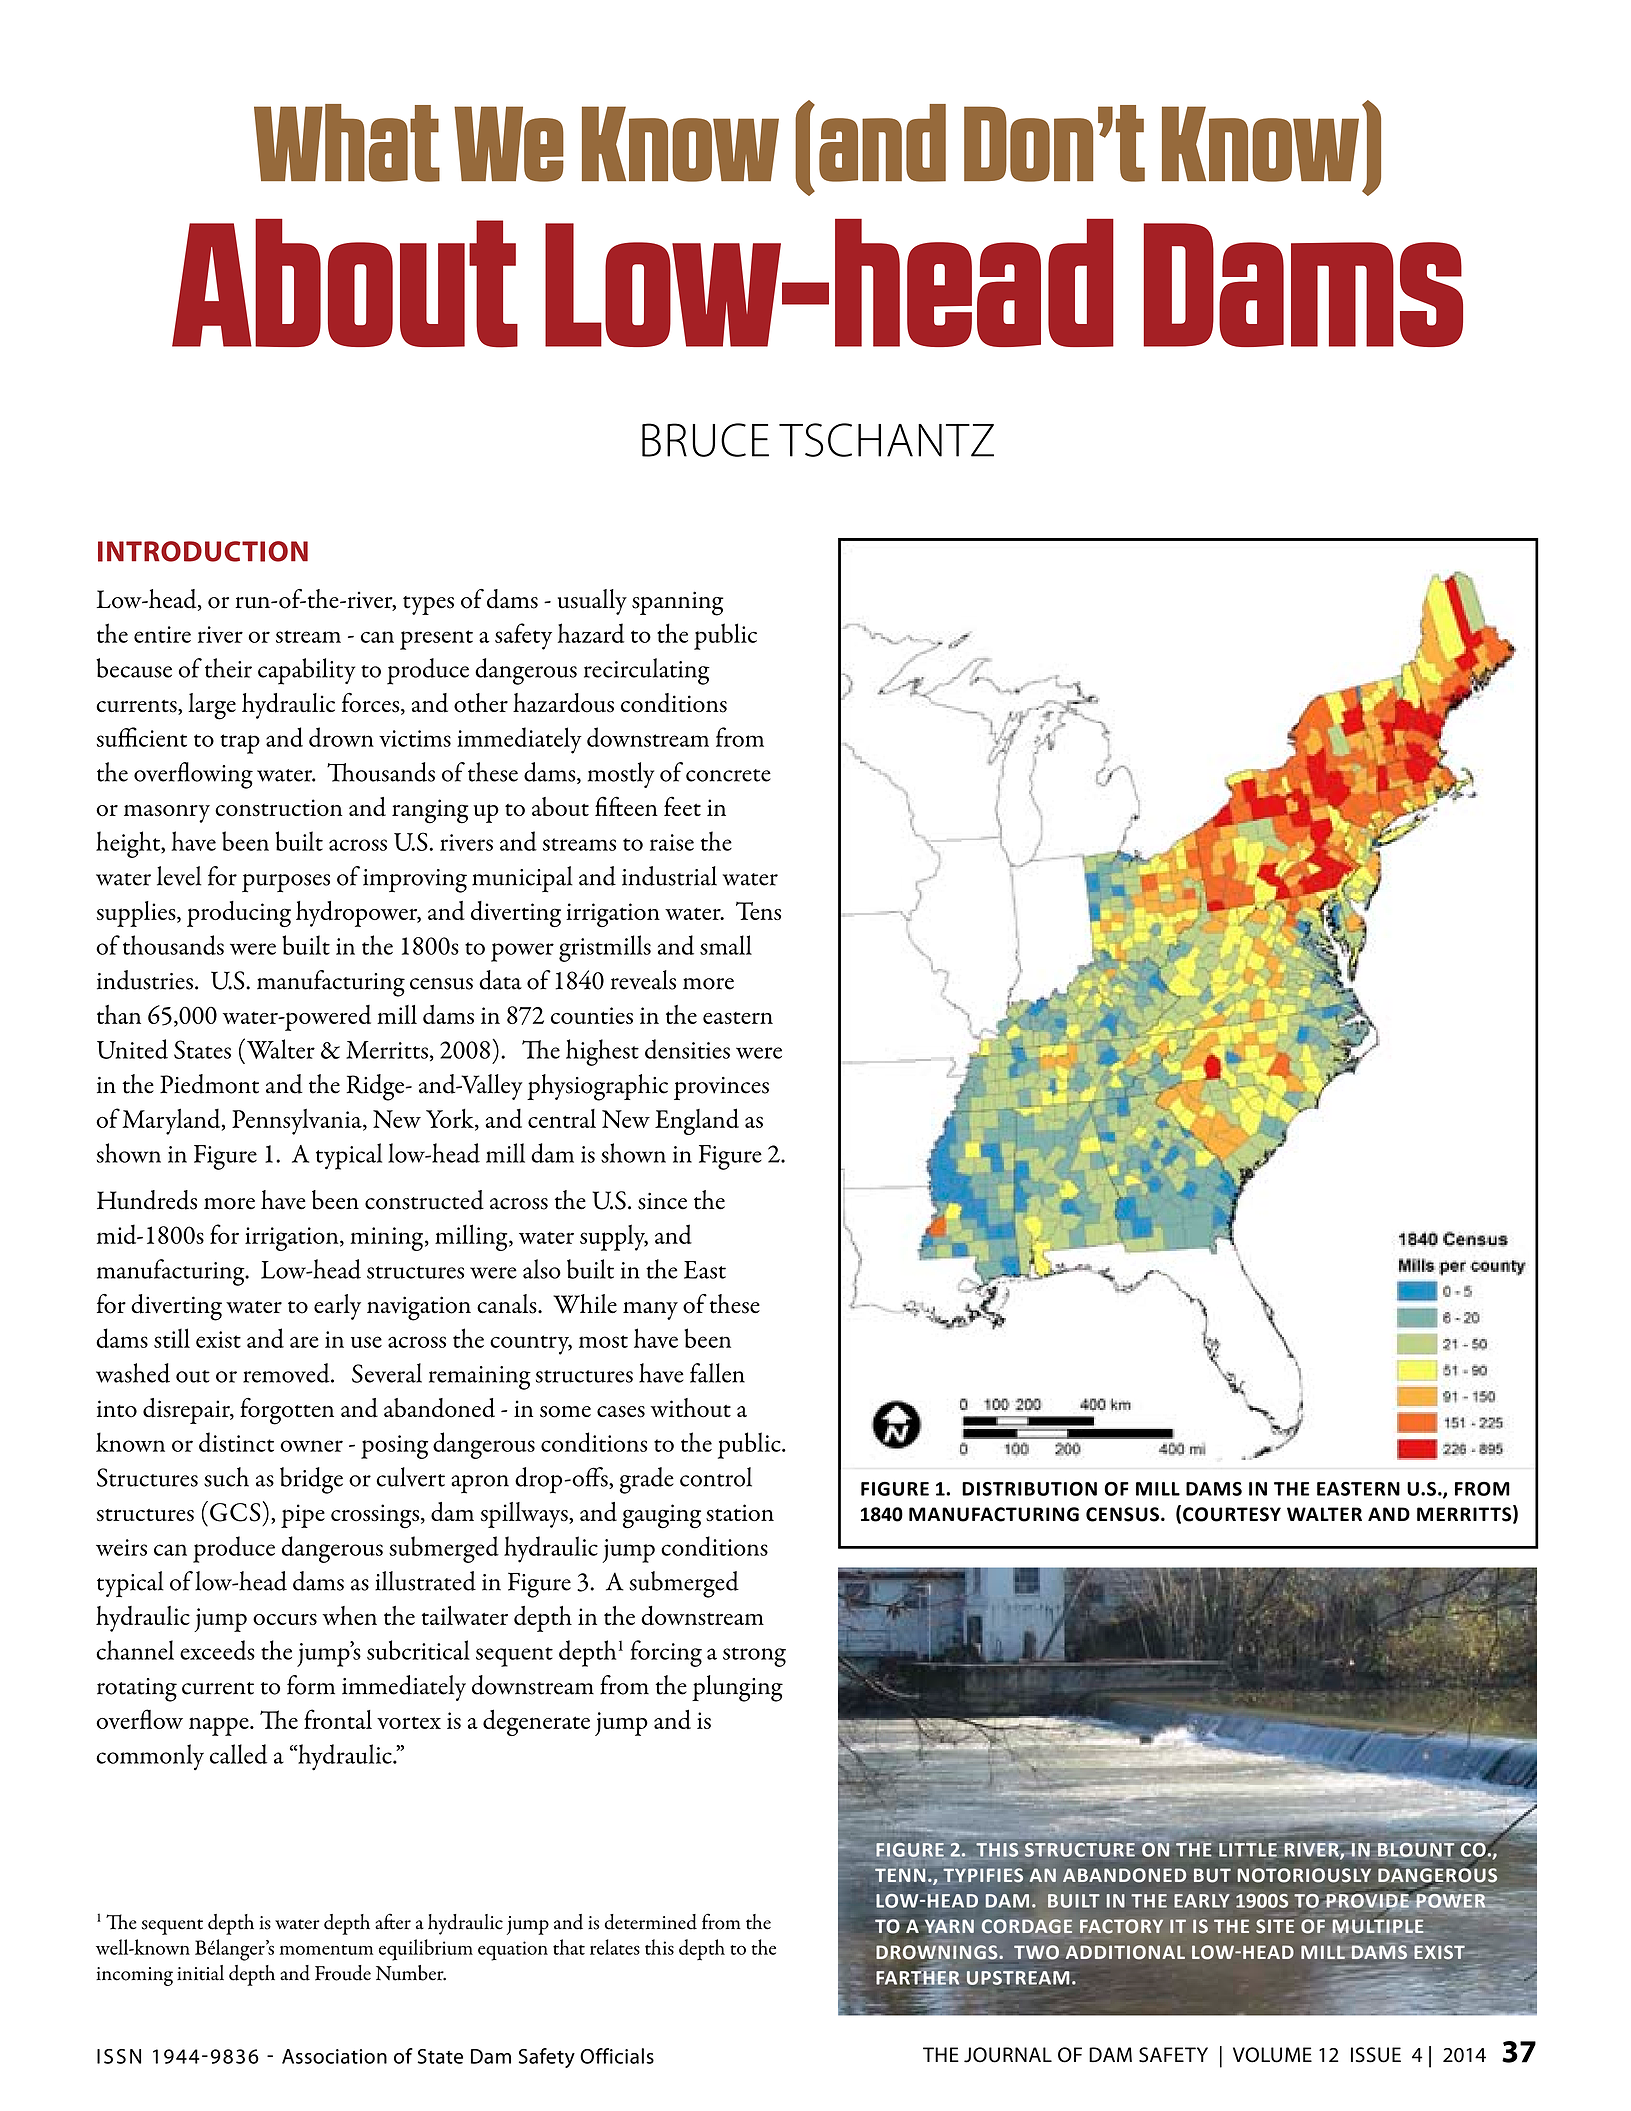 This screenshot has height=2111, width=1631. What do you see at coordinates (347, 143) in the screenshot?
I see `What` at bounding box center [347, 143].
